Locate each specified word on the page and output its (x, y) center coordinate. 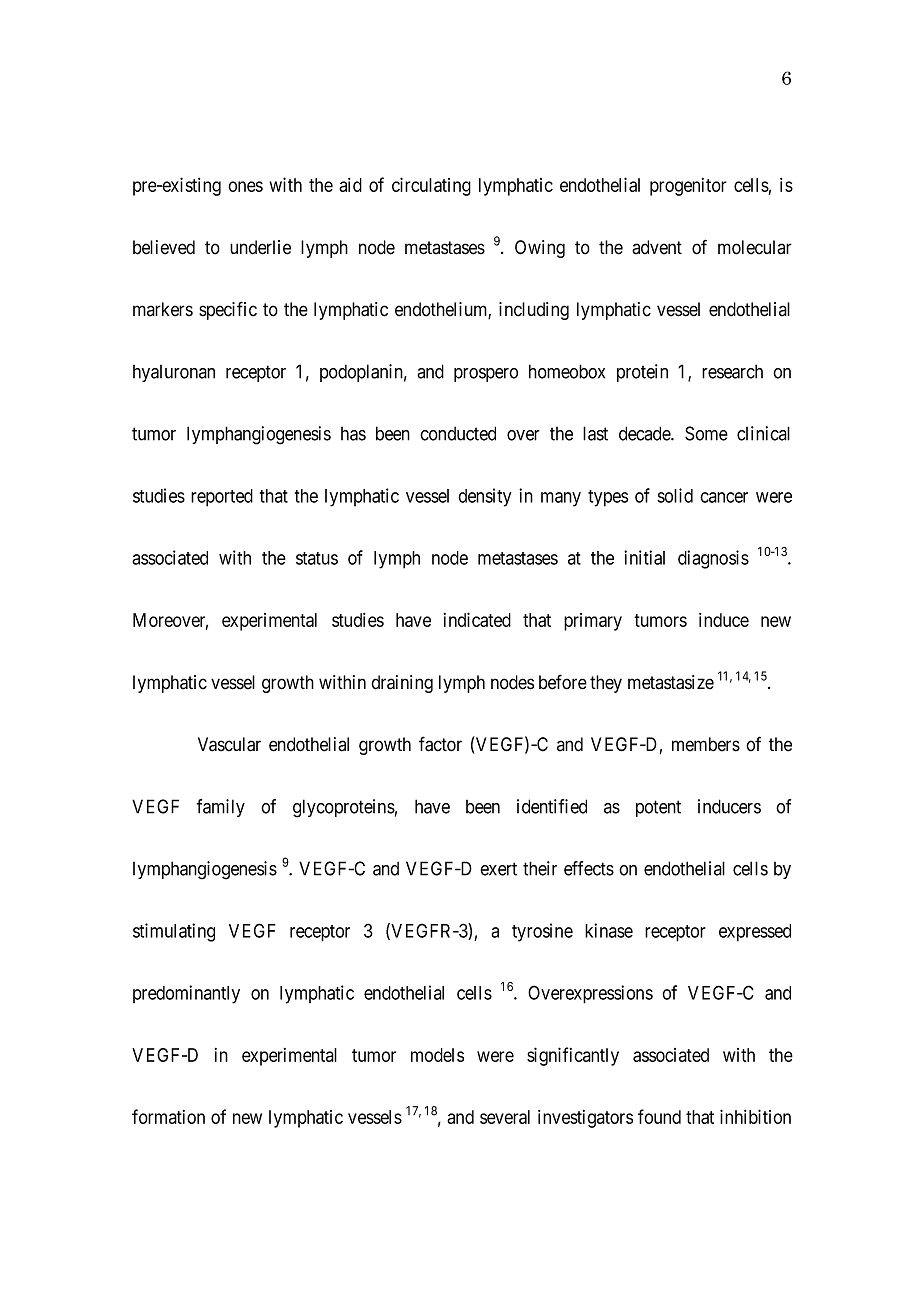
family (220, 808)
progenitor (688, 187)
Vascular (229, 744)
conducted (458, 433)
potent (658, 808)
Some (706, 433)
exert (498, 869)
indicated (477, 619)
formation (168, 1116)
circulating (431, 186)
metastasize (671, 682)
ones (245, 186)
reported (222, 498)
